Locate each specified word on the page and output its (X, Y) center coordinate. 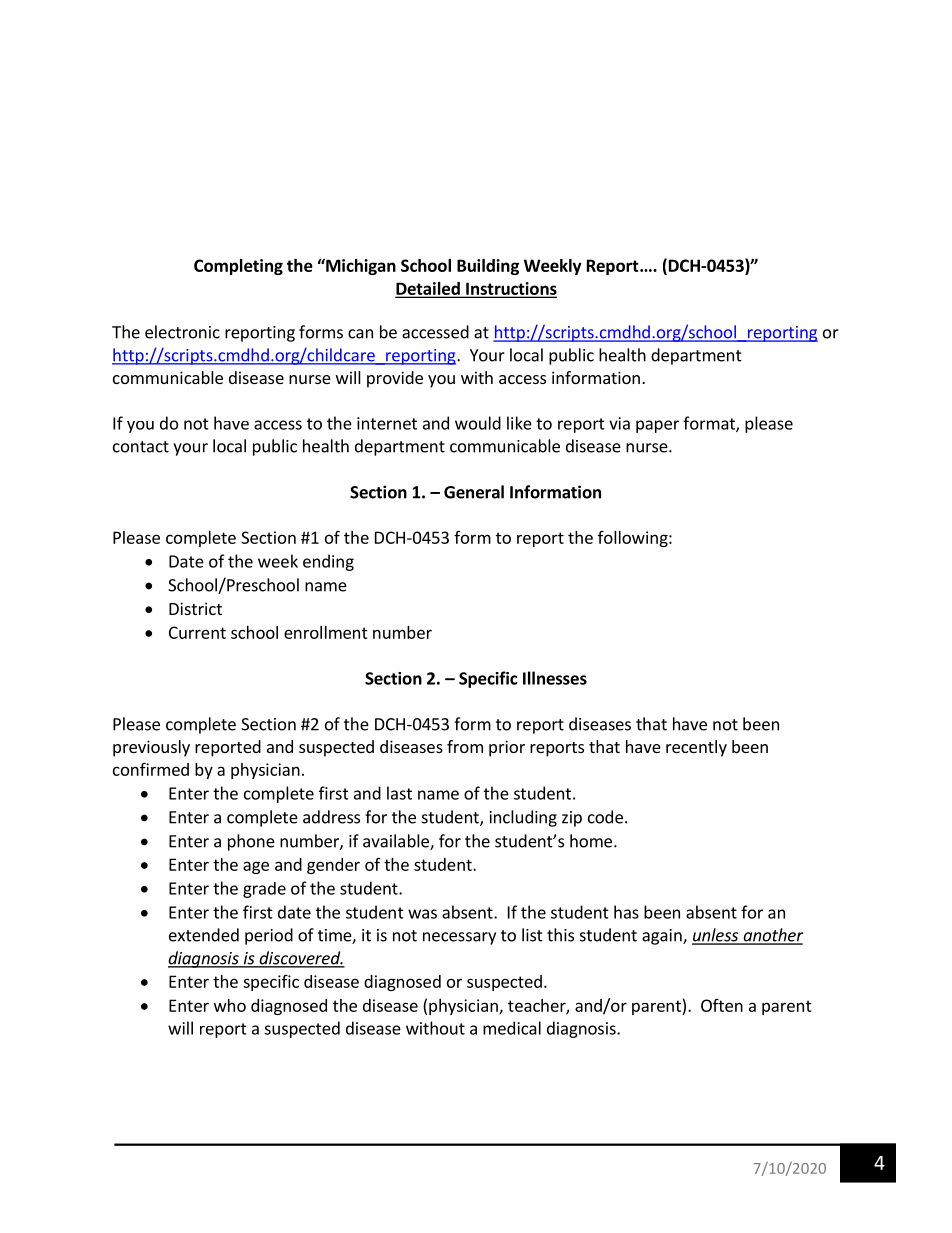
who (230, 1005)
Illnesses (555, 678)
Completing (238, 267)
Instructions (510, 289)
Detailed (428, 289)
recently (696, 748)
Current (197, 632)
